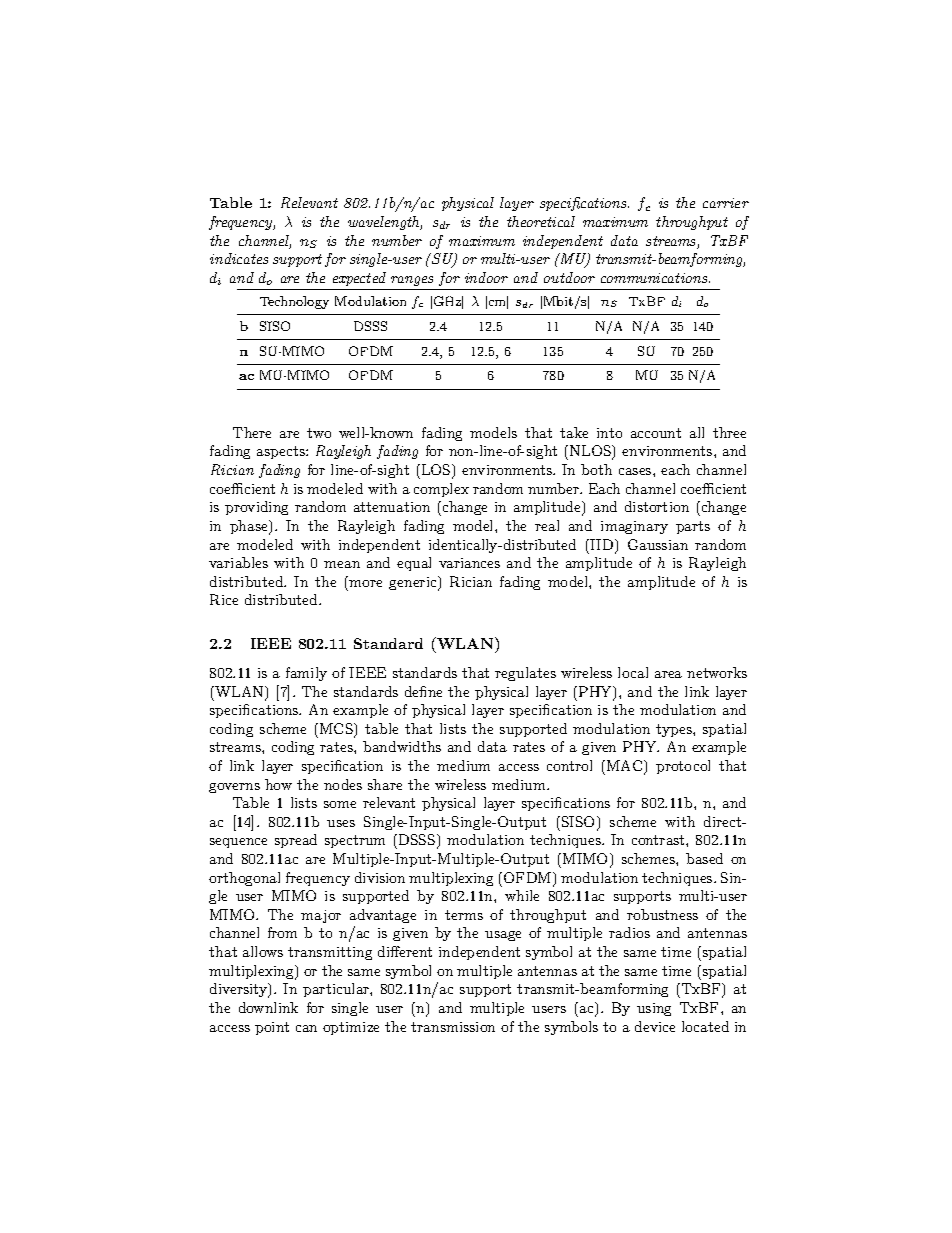 This page has height=1233, width=952. Describe the element at coordinates (239, 258) in the page. I see `indicates` at that location.
